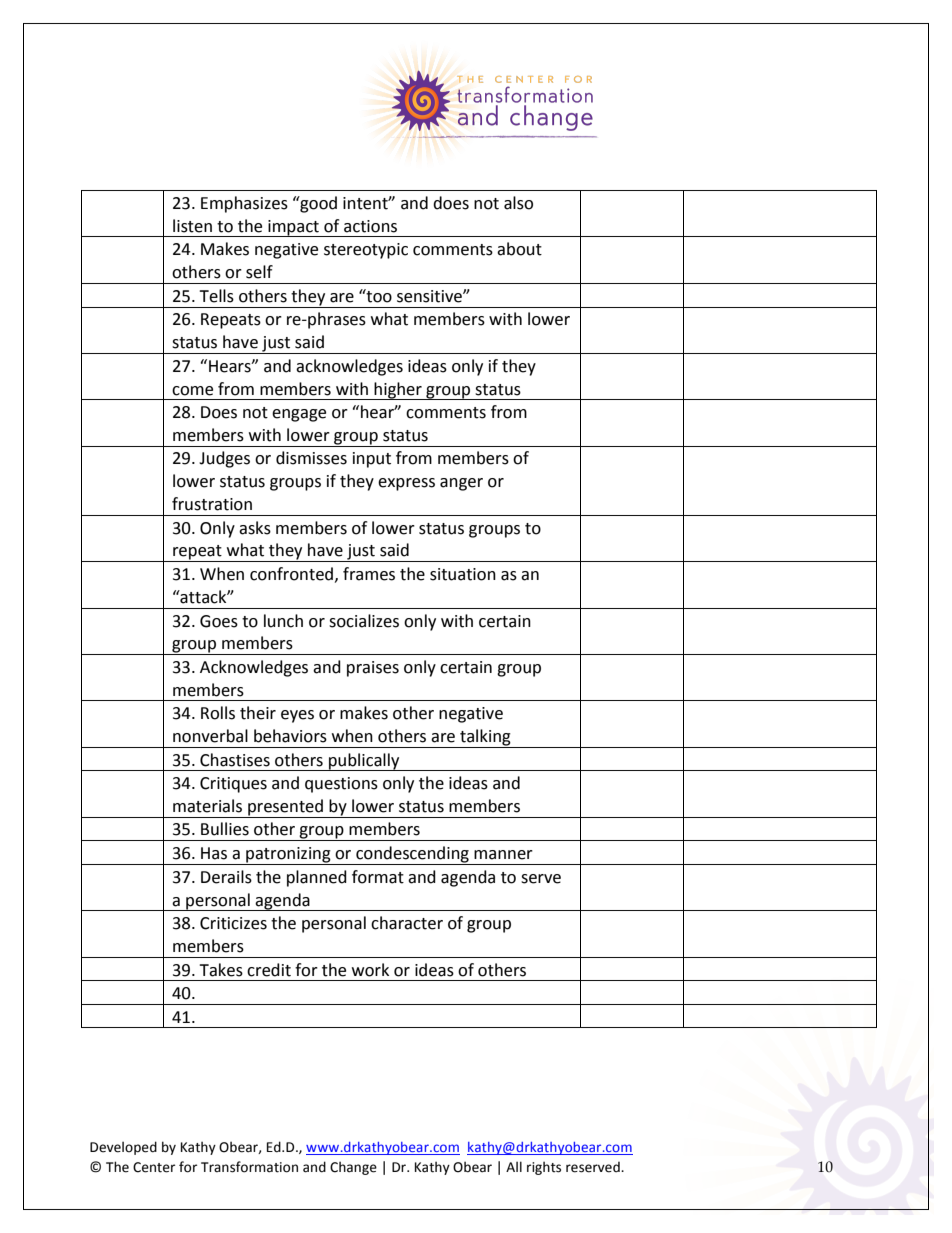 The width and height of the document is (952, 1233). Describe the element at coordinates (233, 923) in the document. I see `Criticizes` at that location.
